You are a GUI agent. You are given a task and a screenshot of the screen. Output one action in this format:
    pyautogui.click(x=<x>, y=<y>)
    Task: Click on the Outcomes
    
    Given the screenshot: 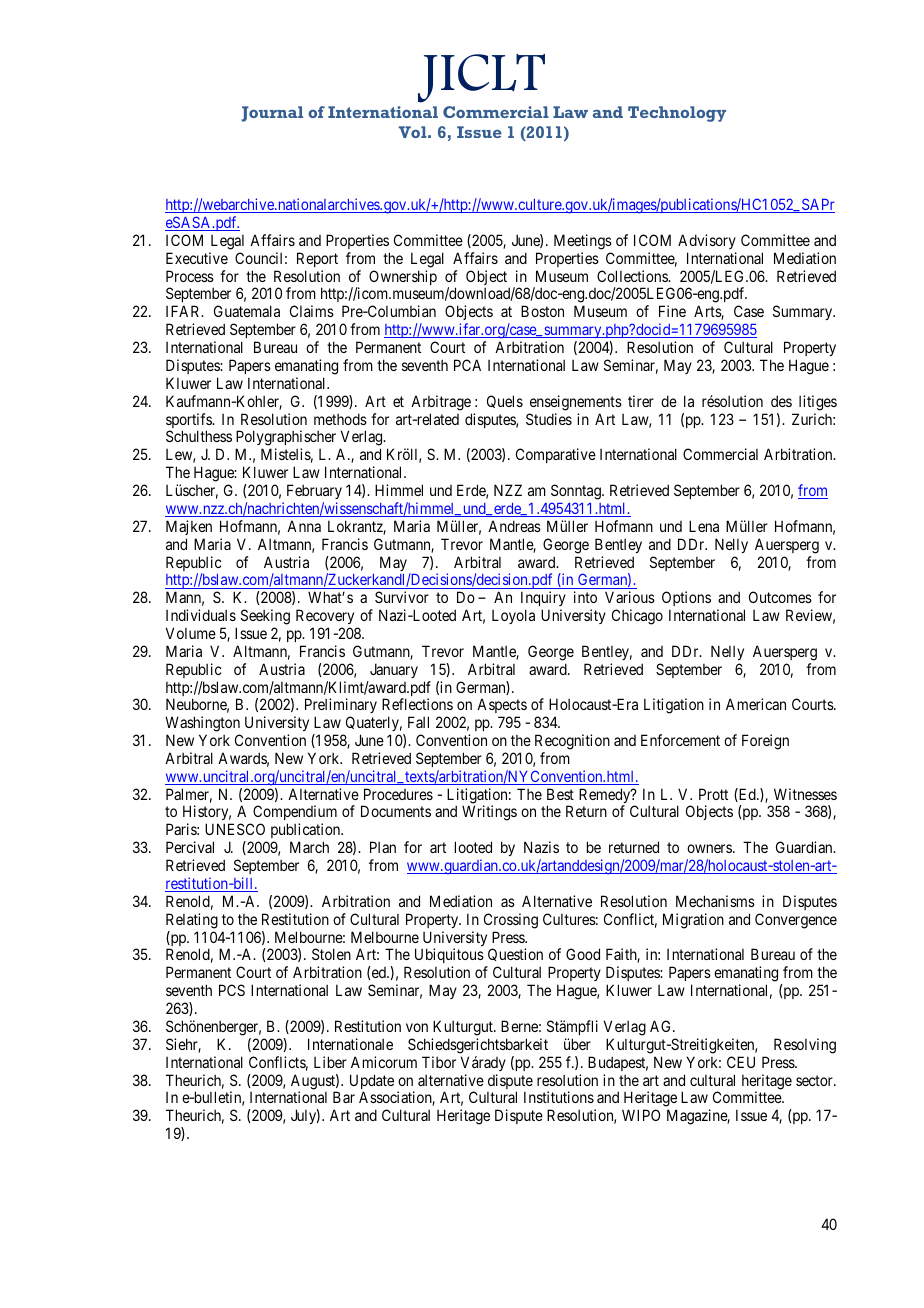 What is the action you would take?
    pyautogui.click(x=780, y=597)
